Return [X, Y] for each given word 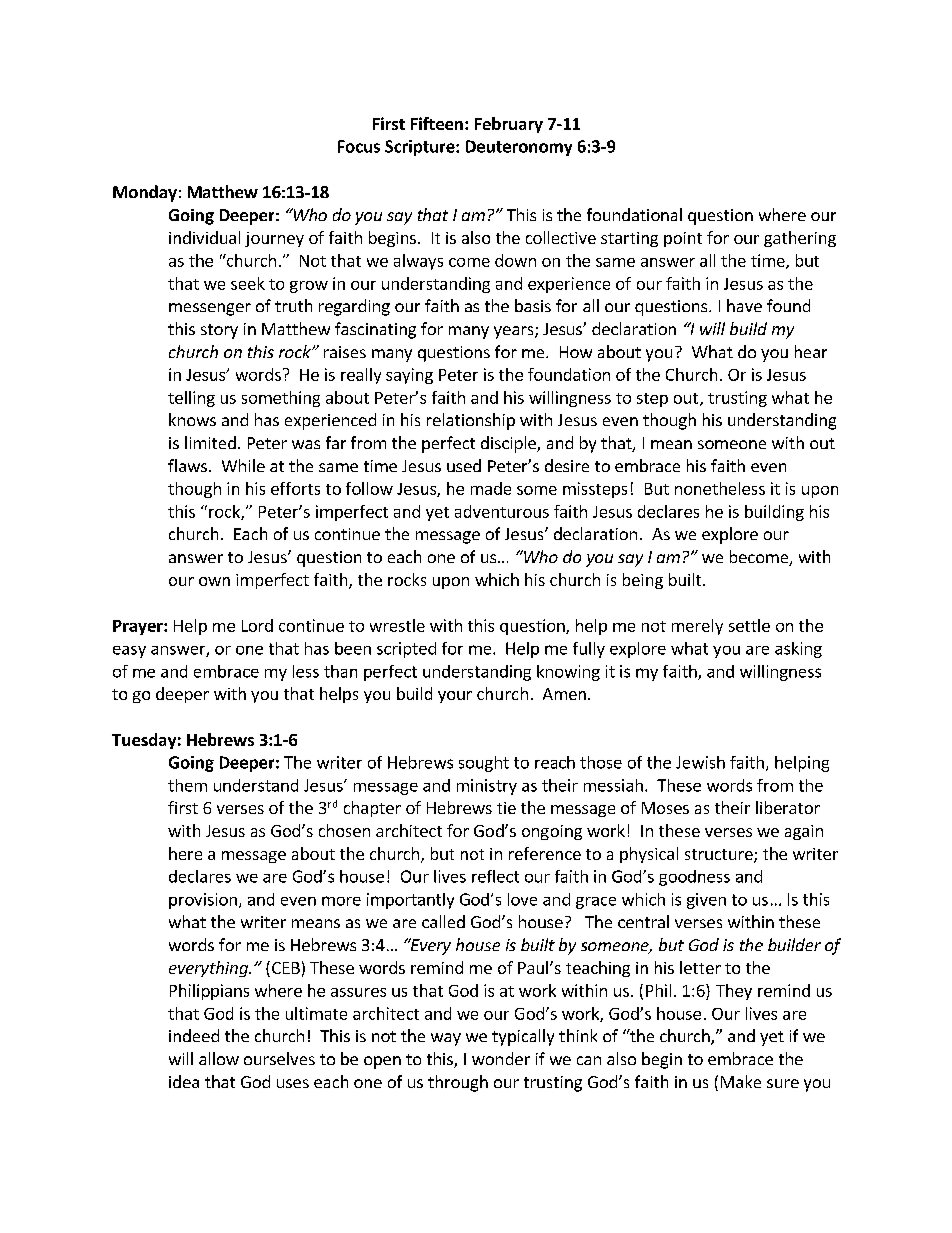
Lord [257, 625]
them [187, 785]
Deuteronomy [519, 148]
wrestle [397, 625]
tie [506, 808]
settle [749, 625]
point [683, 239]
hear [811, 351]
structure [720, 856]
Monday [145, 193]
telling [191, 399]
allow [219, 1058]
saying [409, 376]
